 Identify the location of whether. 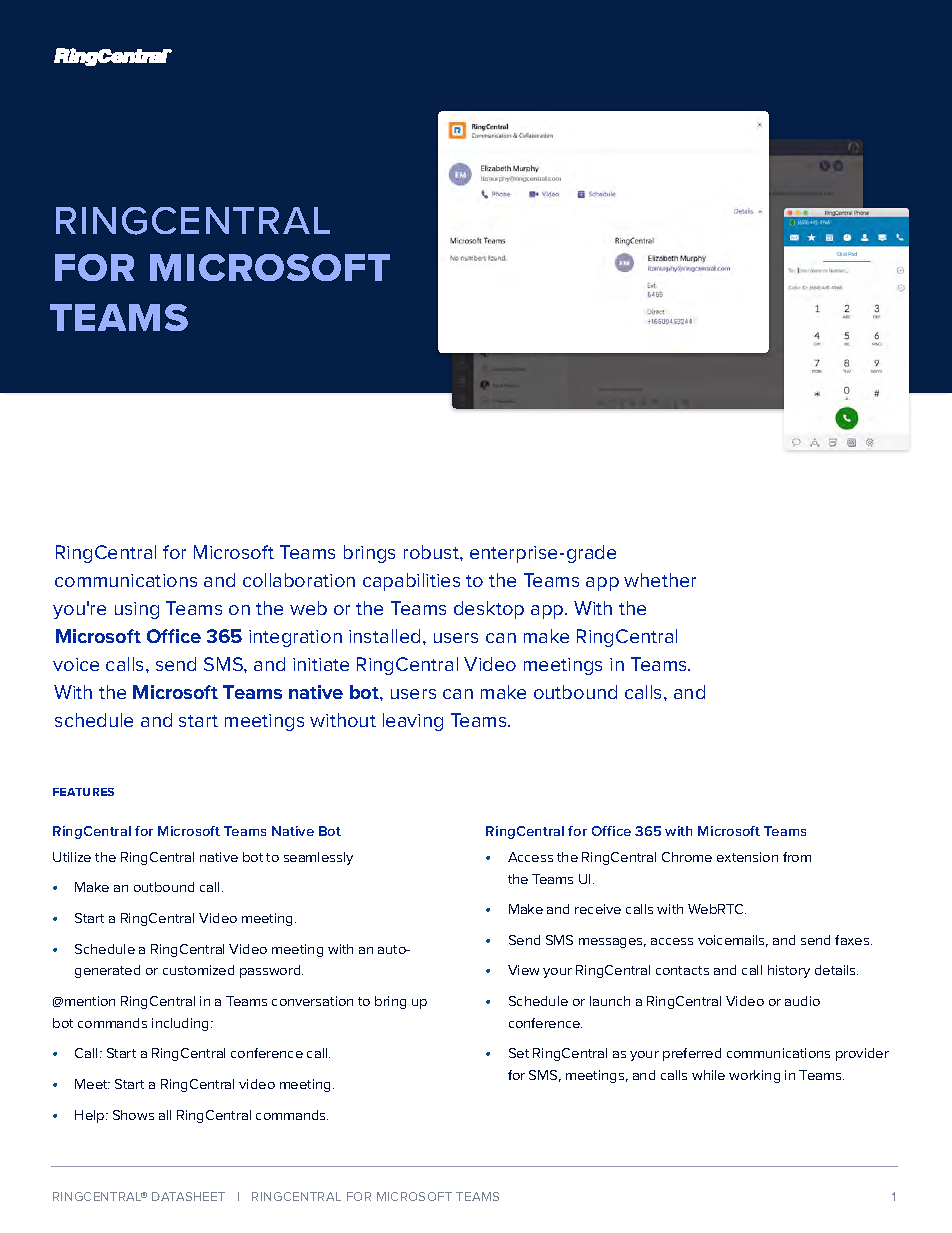
(660, 580).
